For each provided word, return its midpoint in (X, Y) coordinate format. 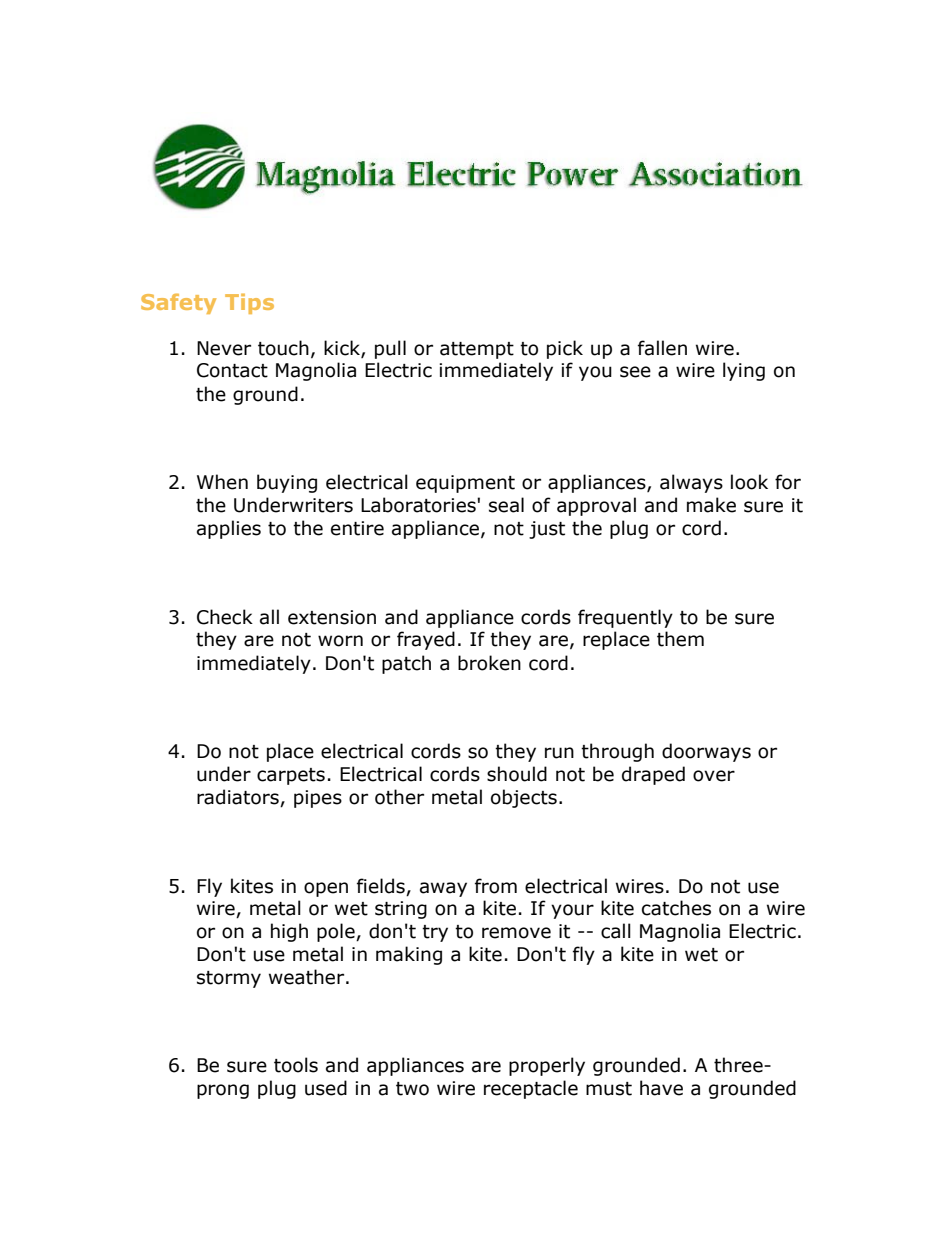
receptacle (531, 1089)
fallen (662, 348)
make (711, 505)
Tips (249, 303)
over (714, 776)
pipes (318, 799)
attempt (477, 350)
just (547, 530)
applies (229, 529)
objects (524, 798)
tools (296, 1065)
